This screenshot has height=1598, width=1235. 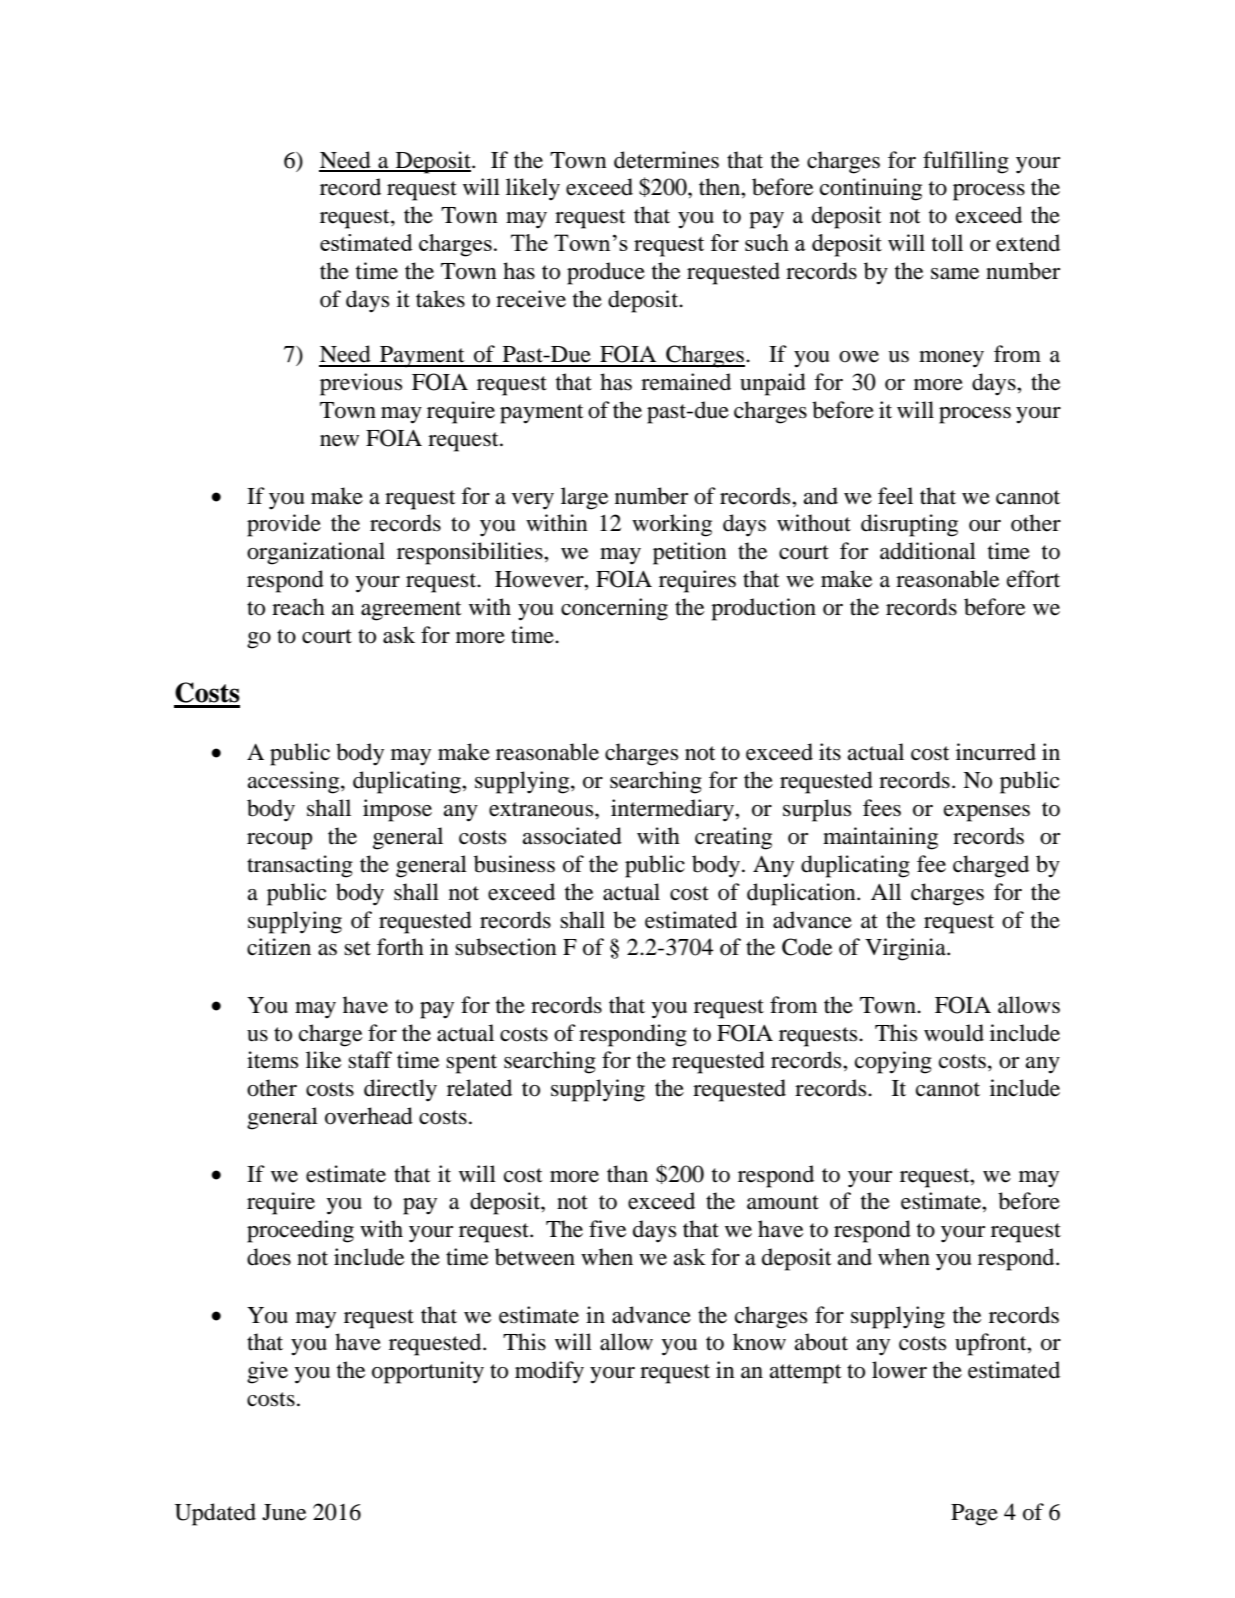 I want to click on June, so click(x=284, y=1512).
